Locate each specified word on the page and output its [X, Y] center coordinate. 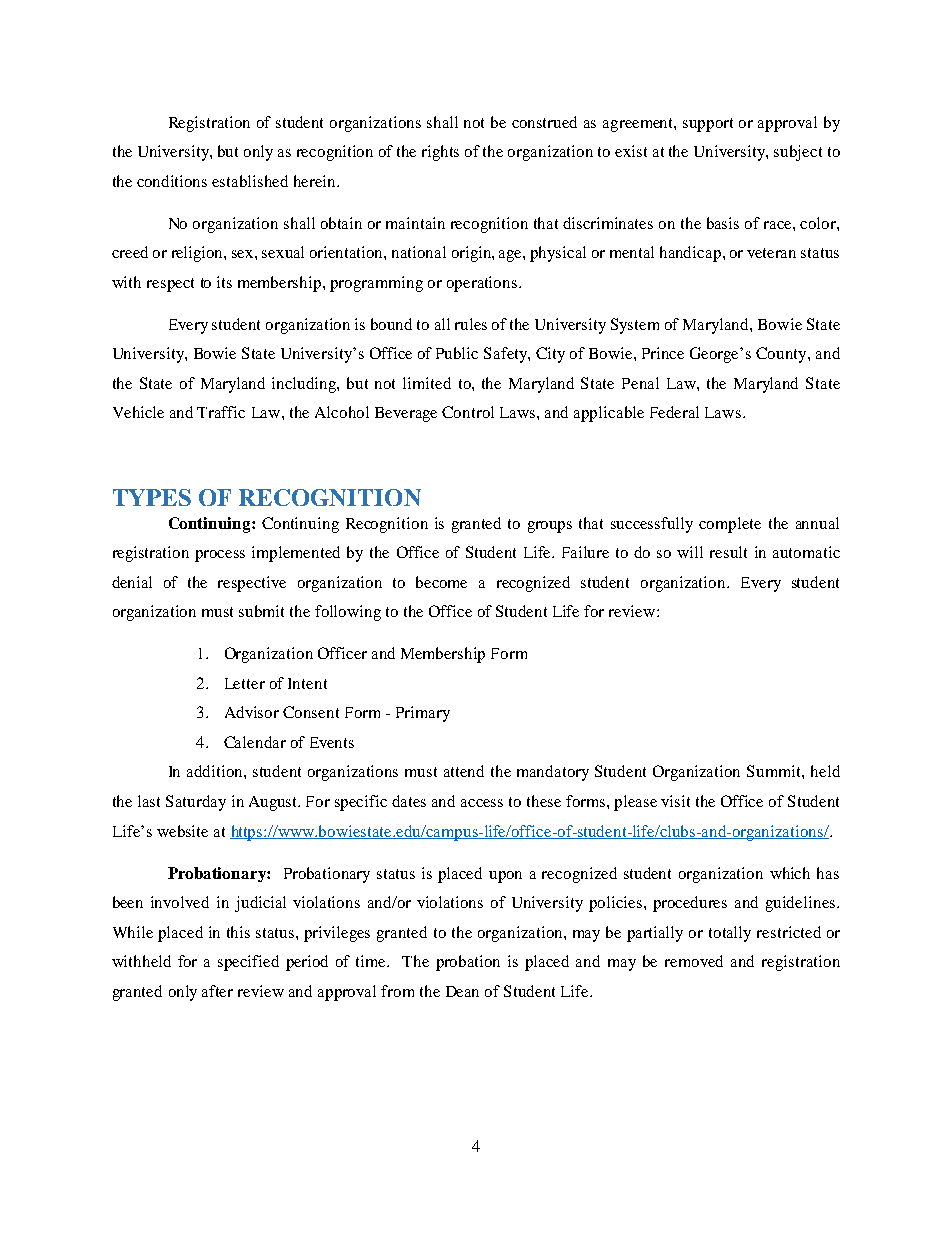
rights [440, 153]
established [250, 181]
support [708, 125]
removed [694, 961]
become [441, 582]
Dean [462, 991]
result [728, 552]
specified [248, 963]
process [220, 556]
